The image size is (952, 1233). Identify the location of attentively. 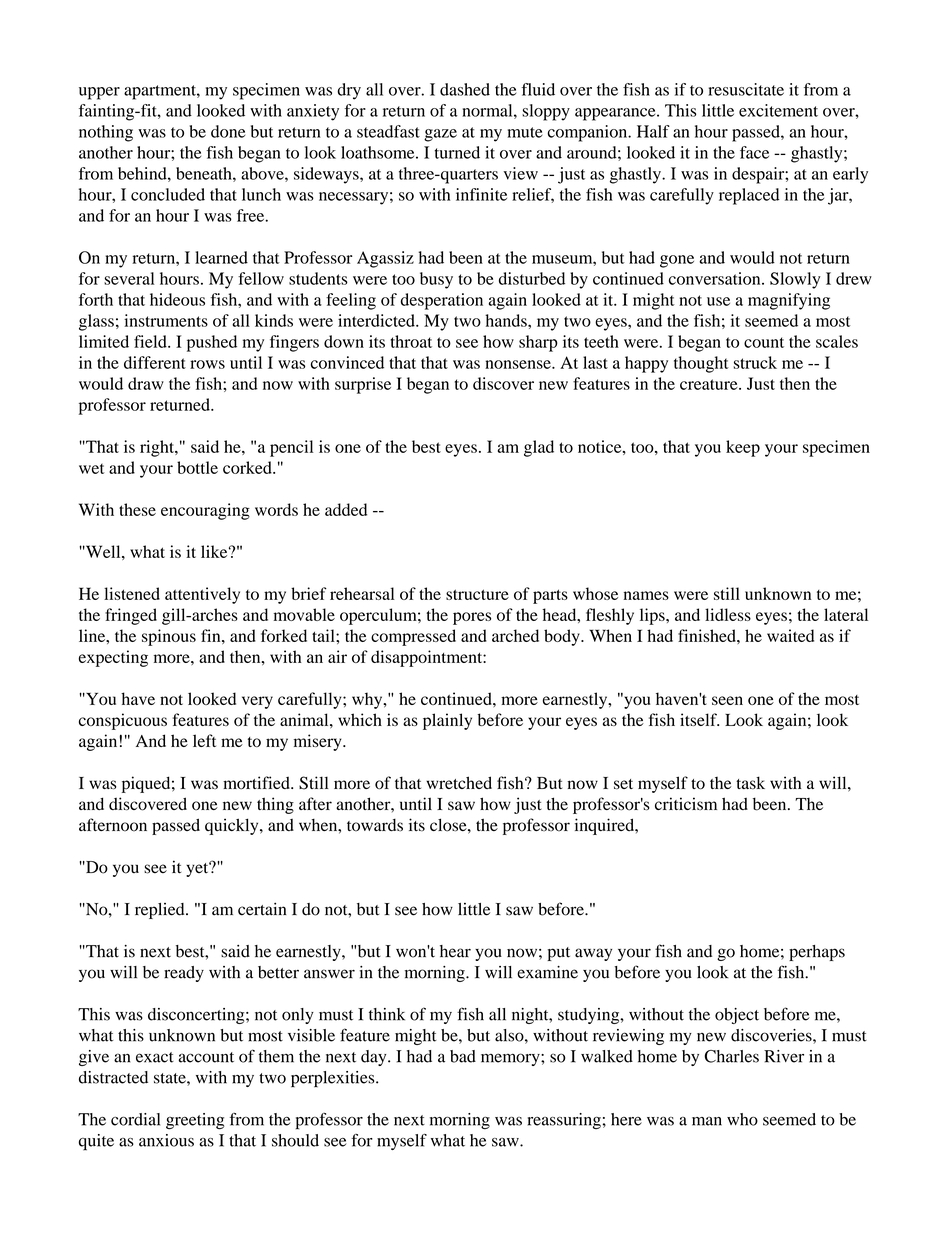
(202, 595).
